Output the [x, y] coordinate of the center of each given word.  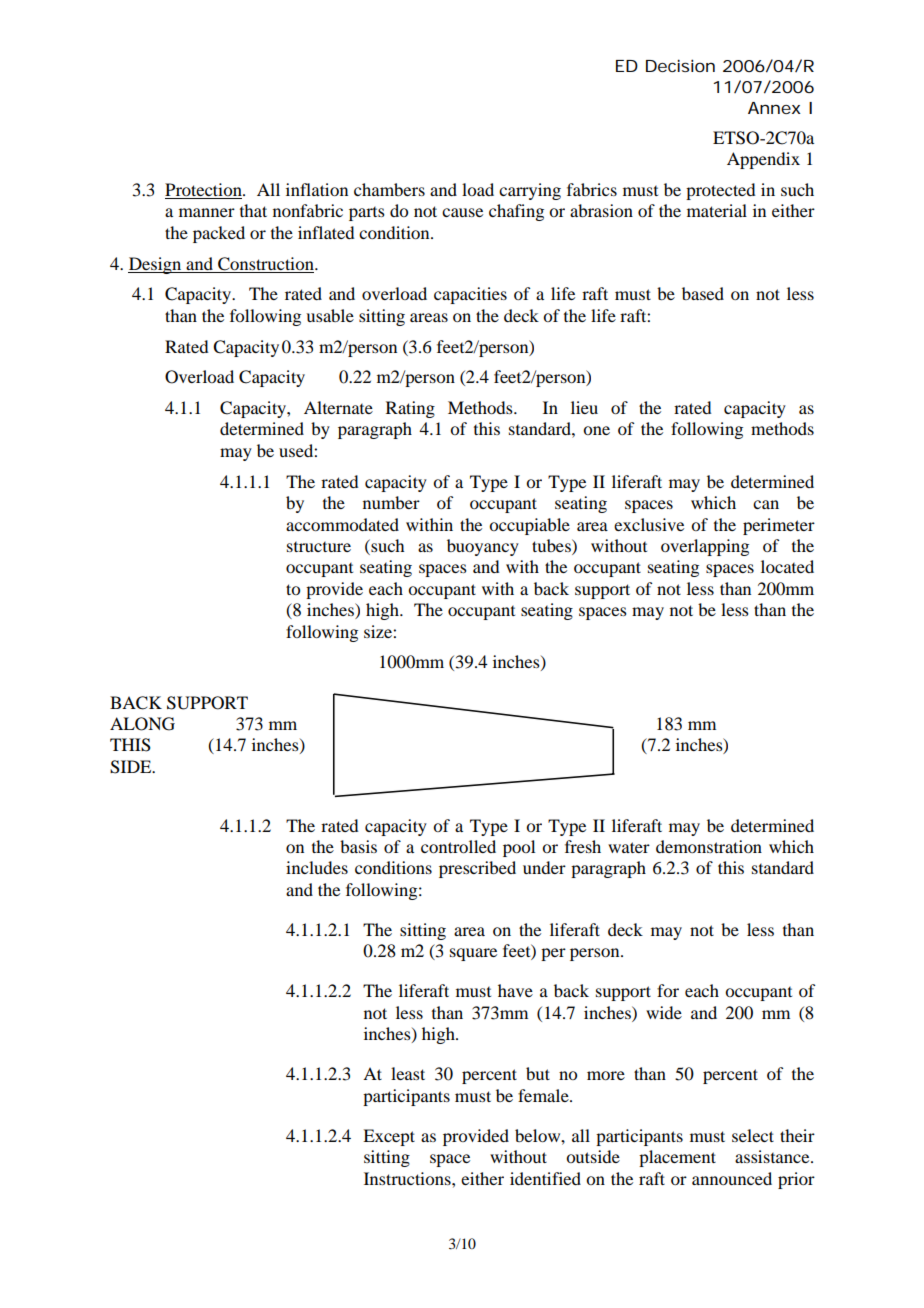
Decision [680, 65]
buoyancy [483, 547]
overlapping [705, 547]
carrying [530, 191]
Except [389, 1137]
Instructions [408, 1178]
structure [319, 547]
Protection [204, 191]
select [753, 1135]
